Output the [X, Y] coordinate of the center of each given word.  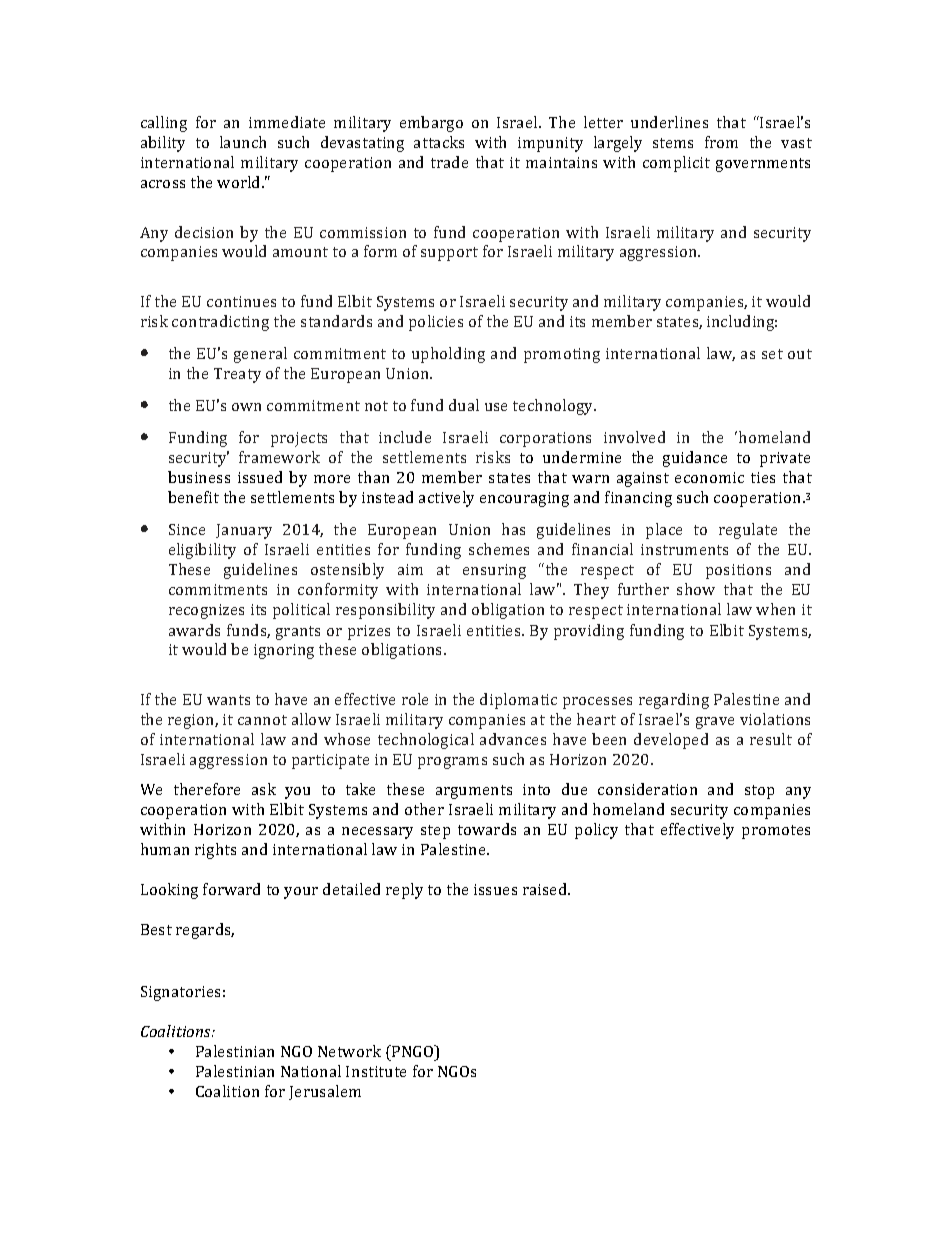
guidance [695, 459]
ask [264, 789]
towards [487, 829]
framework [279, 457]
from [721, 142]
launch [243, 142]
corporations [545, 439]
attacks [439, 142]
